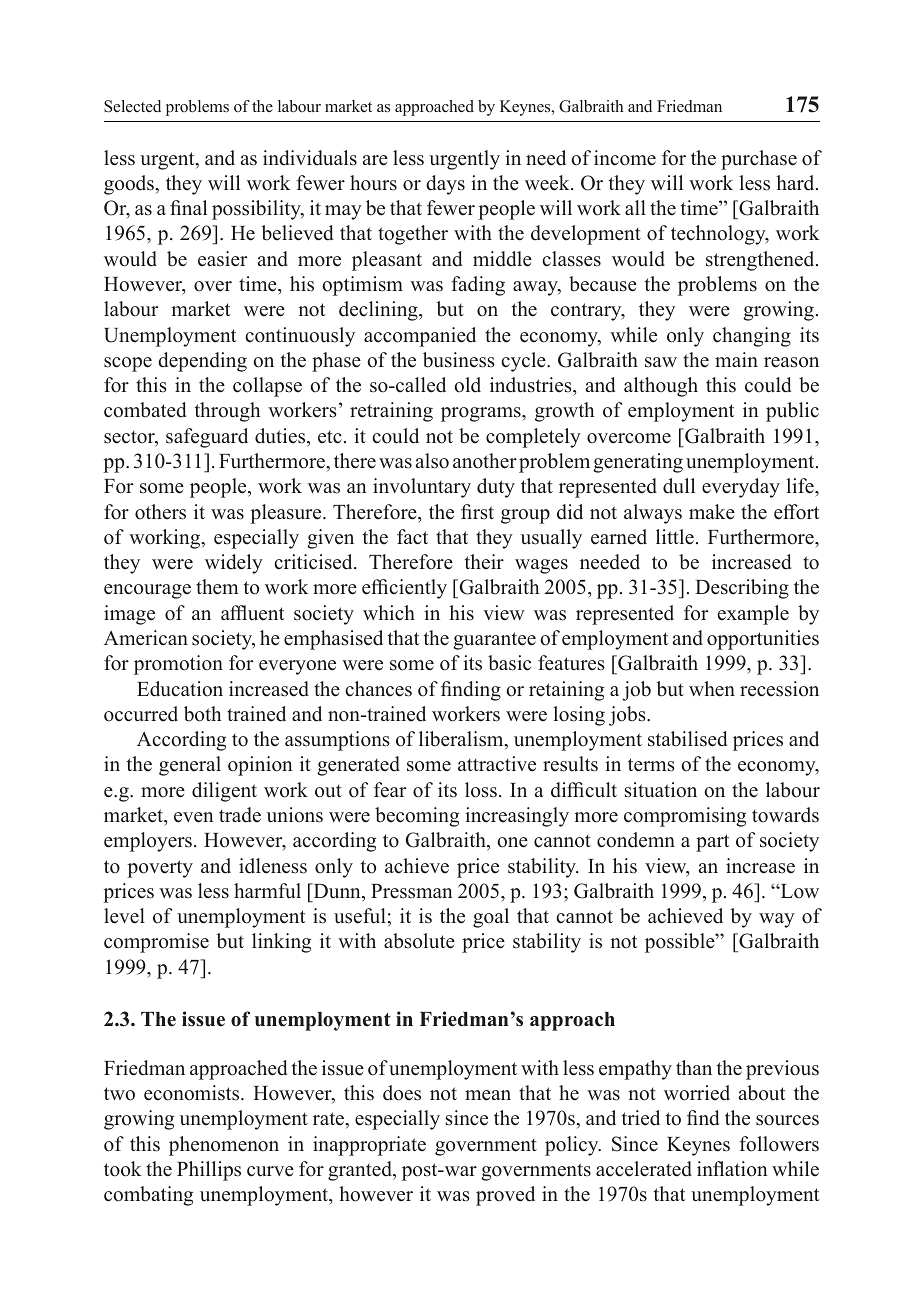 Image resolution: width=924 pixels, height=1307 pixels. Describe the element at coordinates (227, 412) in the image. I see `through` at that location.
